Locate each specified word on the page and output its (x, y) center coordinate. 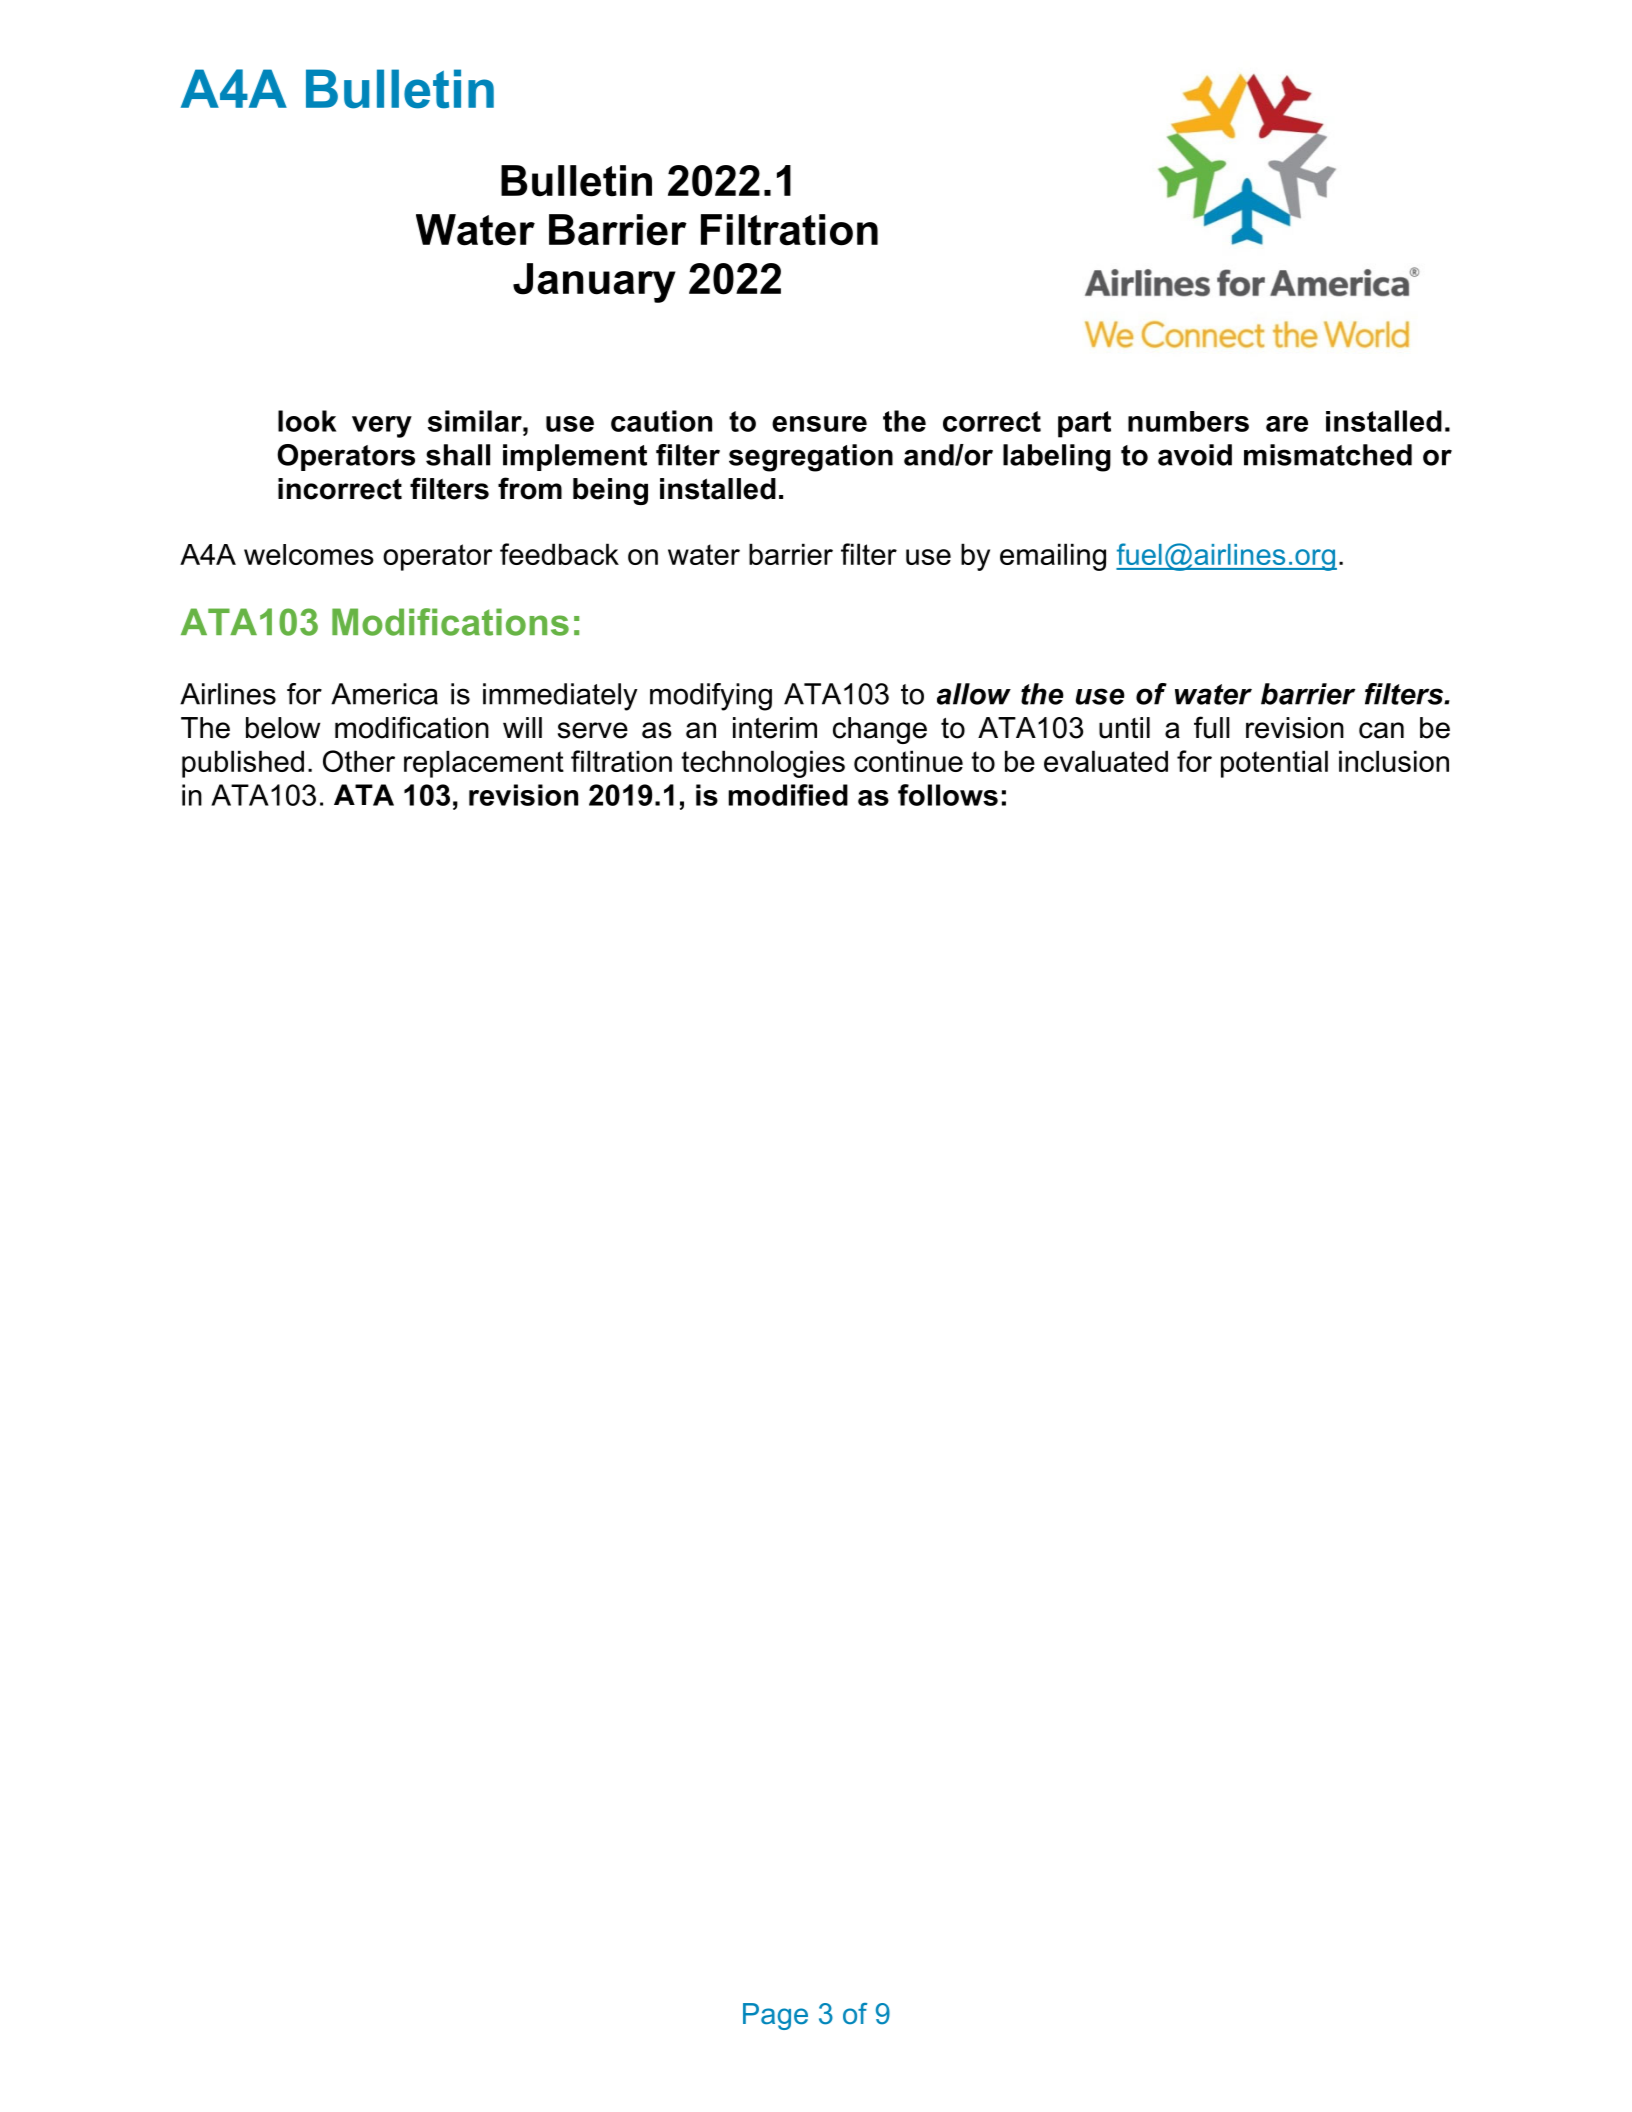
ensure (819, 424)
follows (948, 795)
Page (775, 2016)
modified (788, 795)
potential (1274, 764)
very (382, 427)
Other (359, 761)
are (1287, 424)
